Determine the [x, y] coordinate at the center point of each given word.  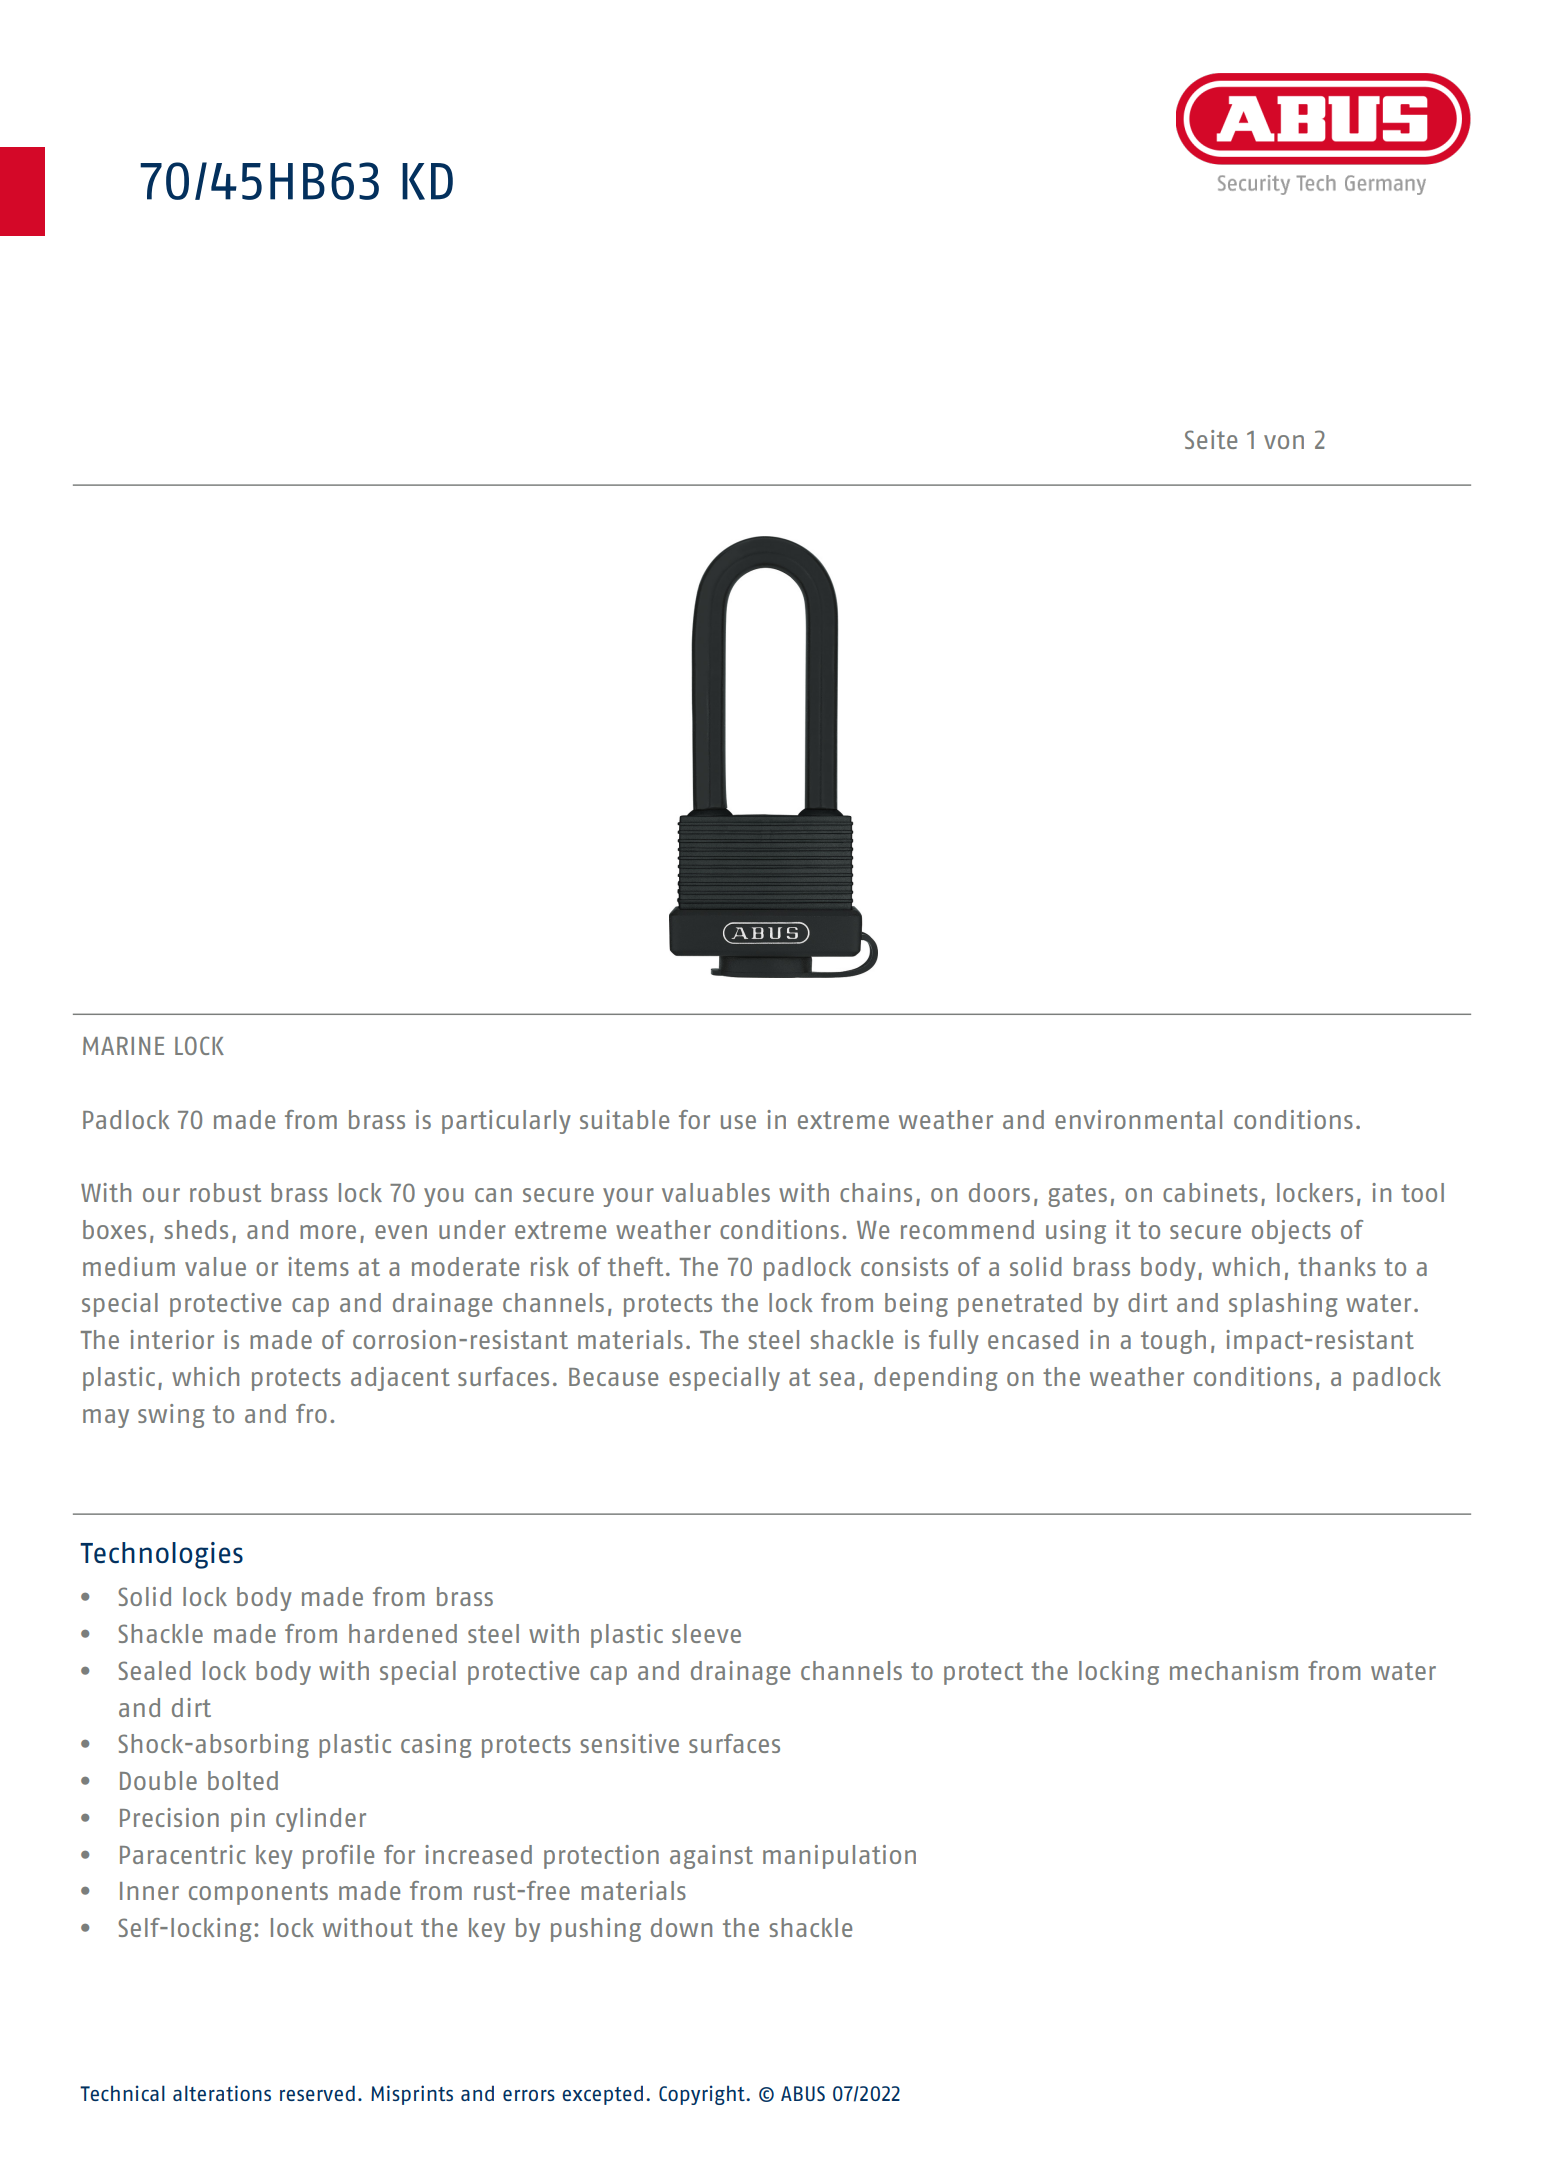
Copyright [703, 2095]
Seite [1211, 439]
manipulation [839, 1857]
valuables [716, 1192]
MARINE [123, 1046]
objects [1291, 1232]
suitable [624, 1119]
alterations [222, 2093]
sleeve [706, 1633]
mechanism [1234, 1670]
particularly [506, 1122]
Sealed [154, 1670]
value [215, 1266]
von [1284, 442]
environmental [1138, 1119]
